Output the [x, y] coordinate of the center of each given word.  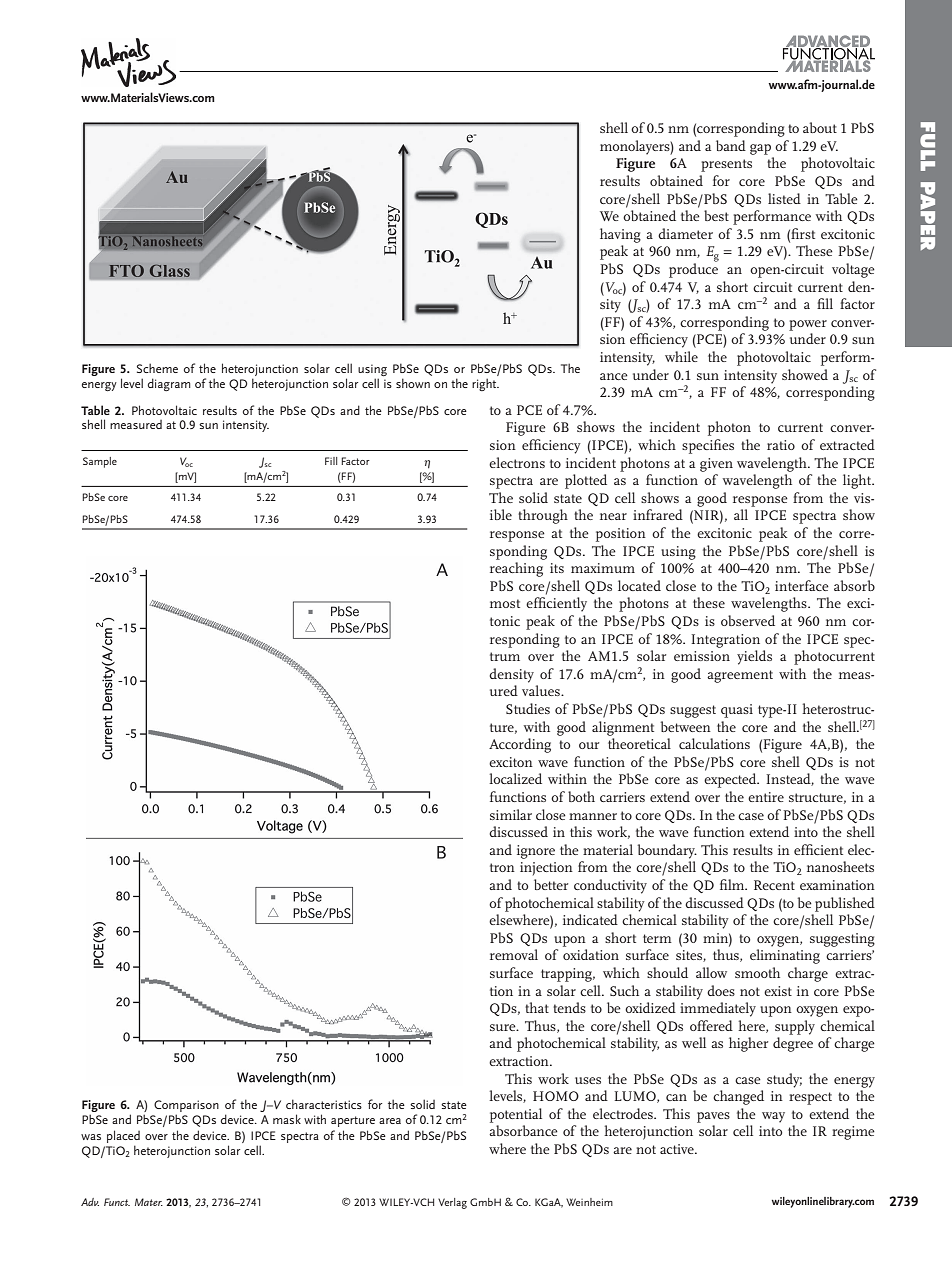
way [773, 1117]
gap [760, 149]
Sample [100, 462]
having [620, 235]
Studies [528, 708]
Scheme [157, 368]
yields [754, 657]
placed [123, 1136]
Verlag [452, 1203]
